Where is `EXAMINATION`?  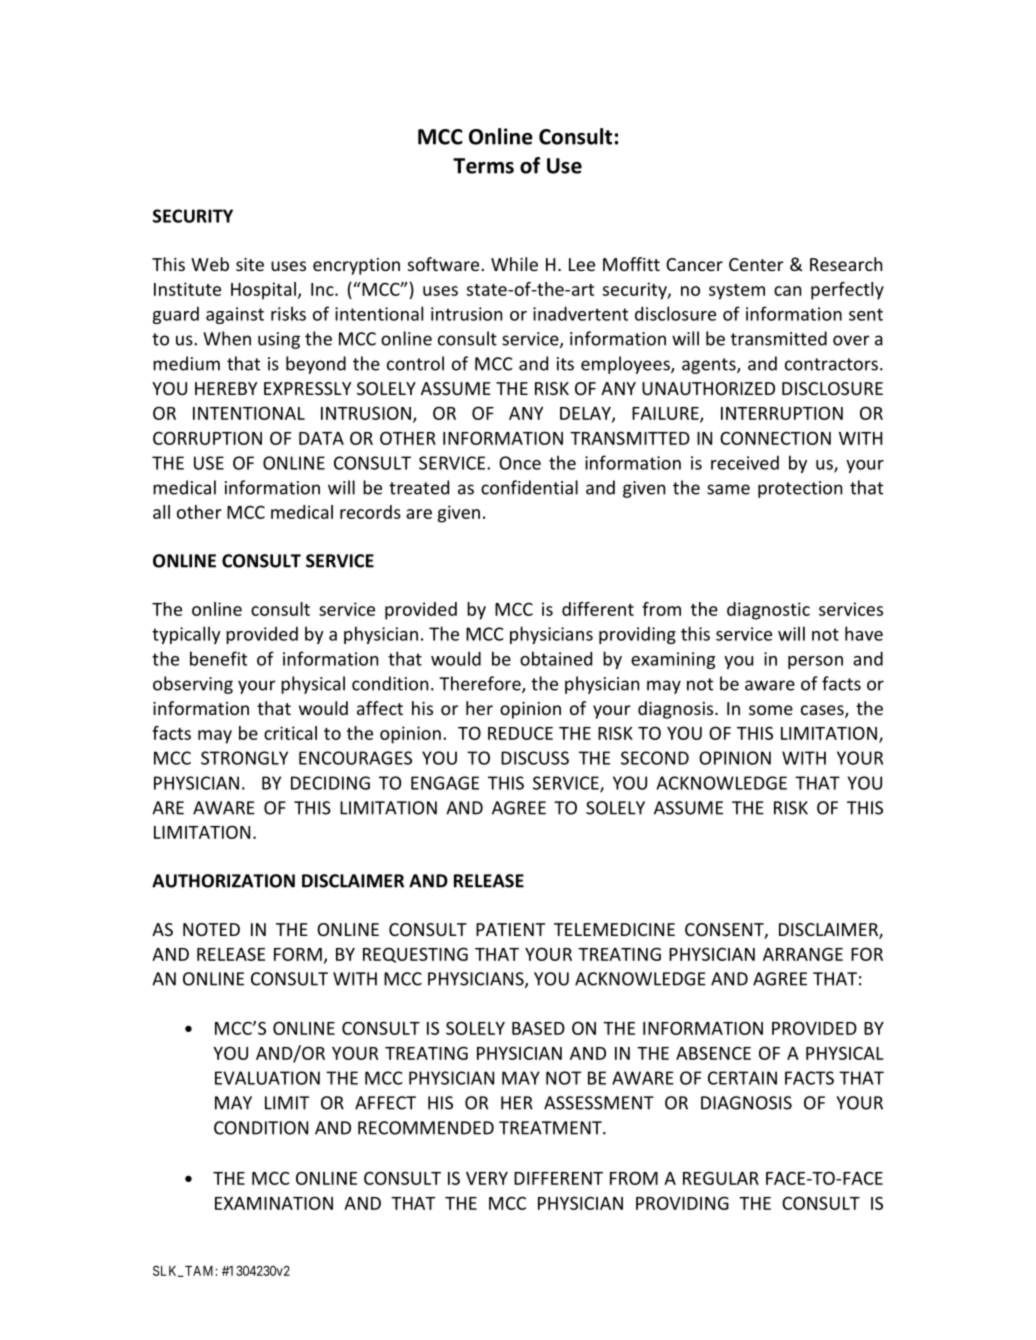
EXAMINATION is located at coordinates (274, 1203).
